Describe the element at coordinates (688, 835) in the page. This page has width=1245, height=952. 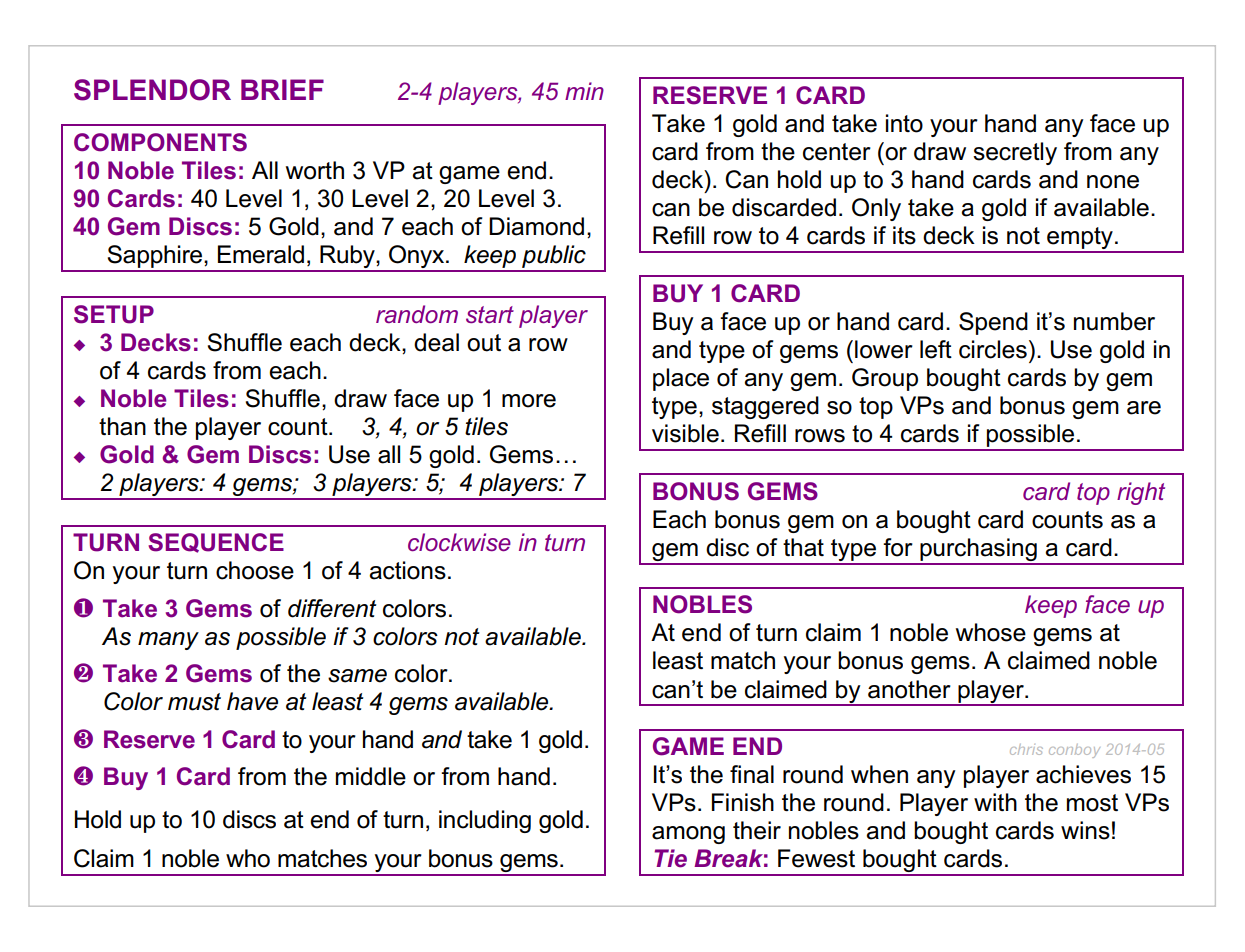
I see `among` at that location.
